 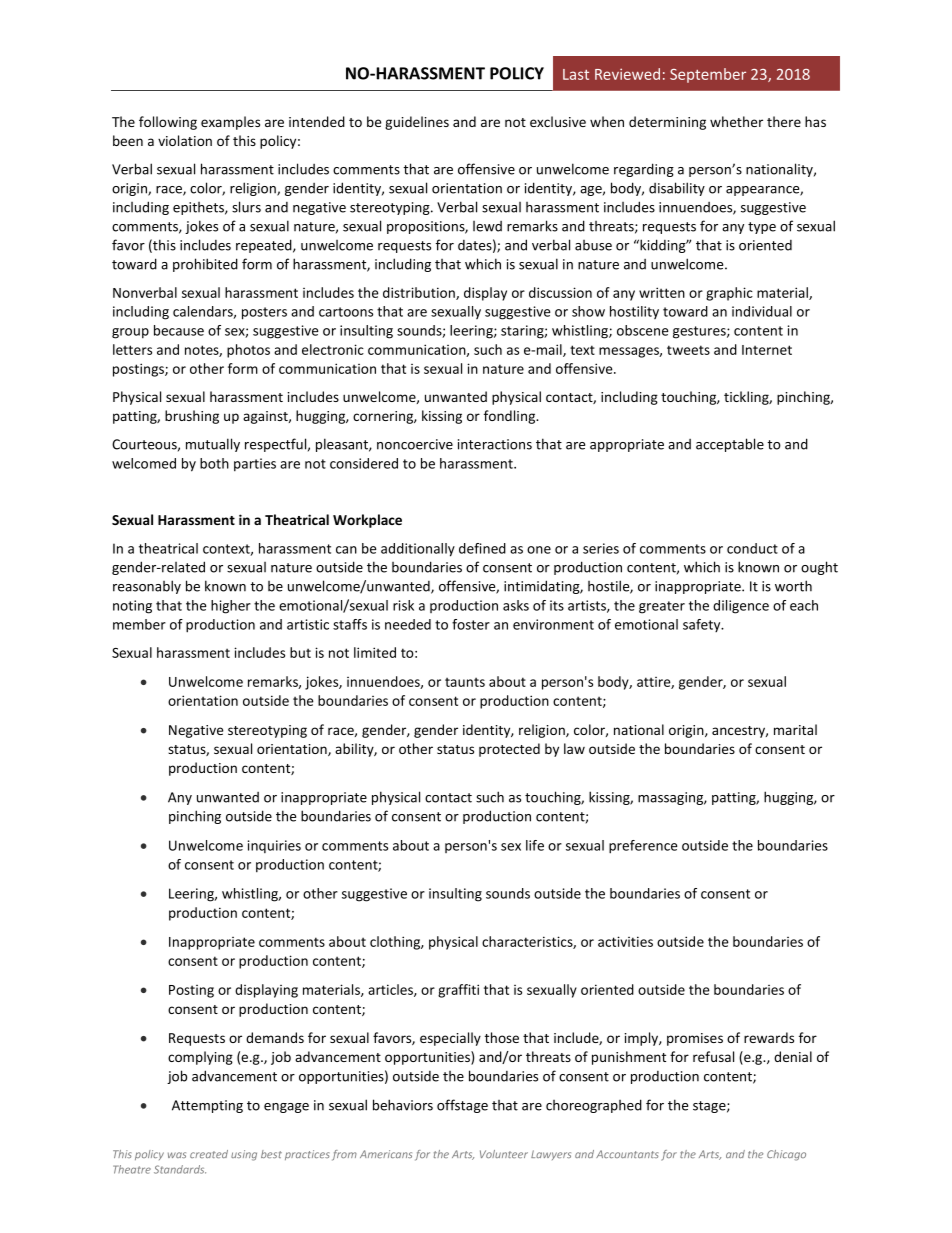 What do you see at coordinates (417, 123) in the screenshot?
I see `guidelines` at bounding box center [417, 123].
